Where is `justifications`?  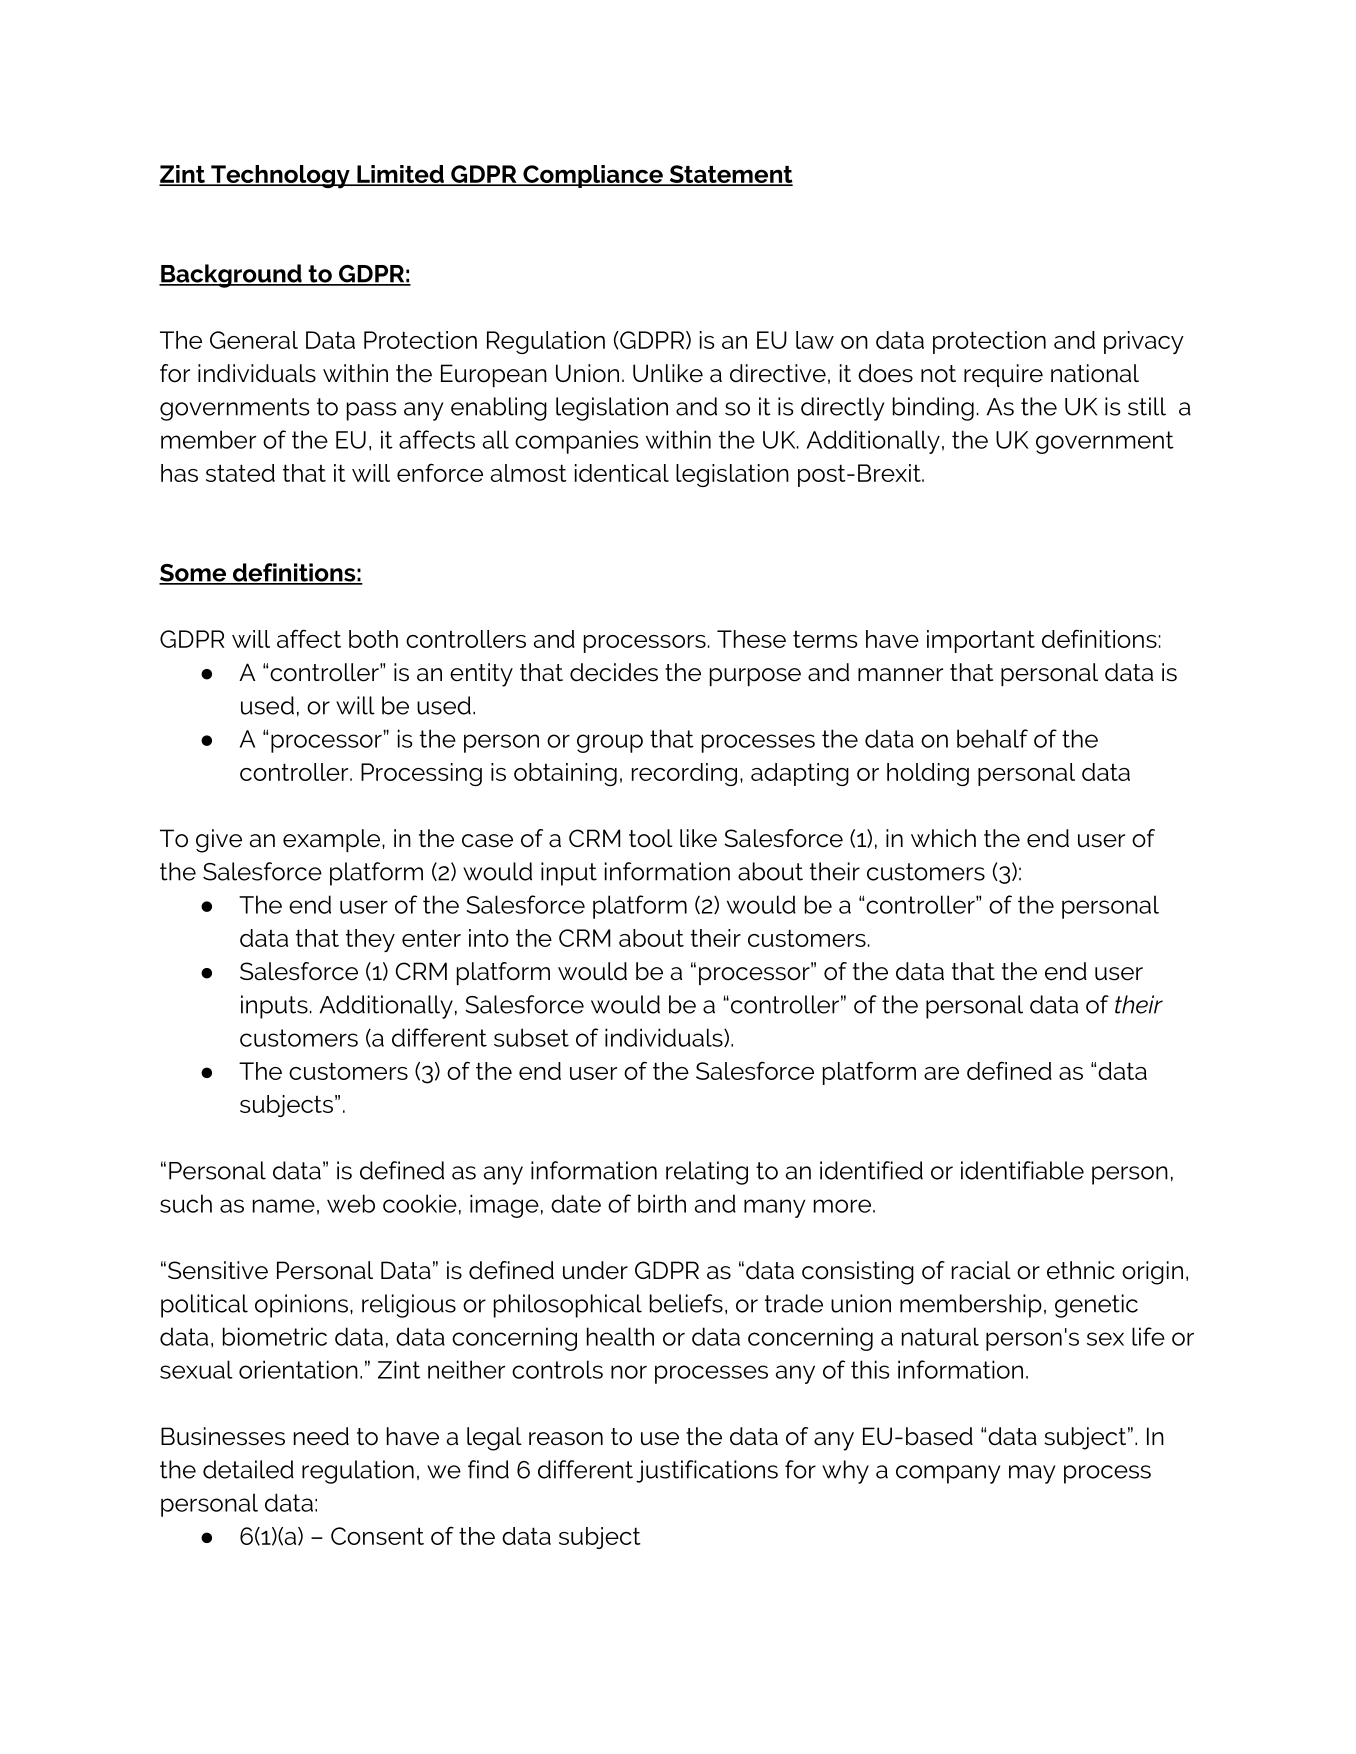 justifications is located at coordinates (707, 1471).
